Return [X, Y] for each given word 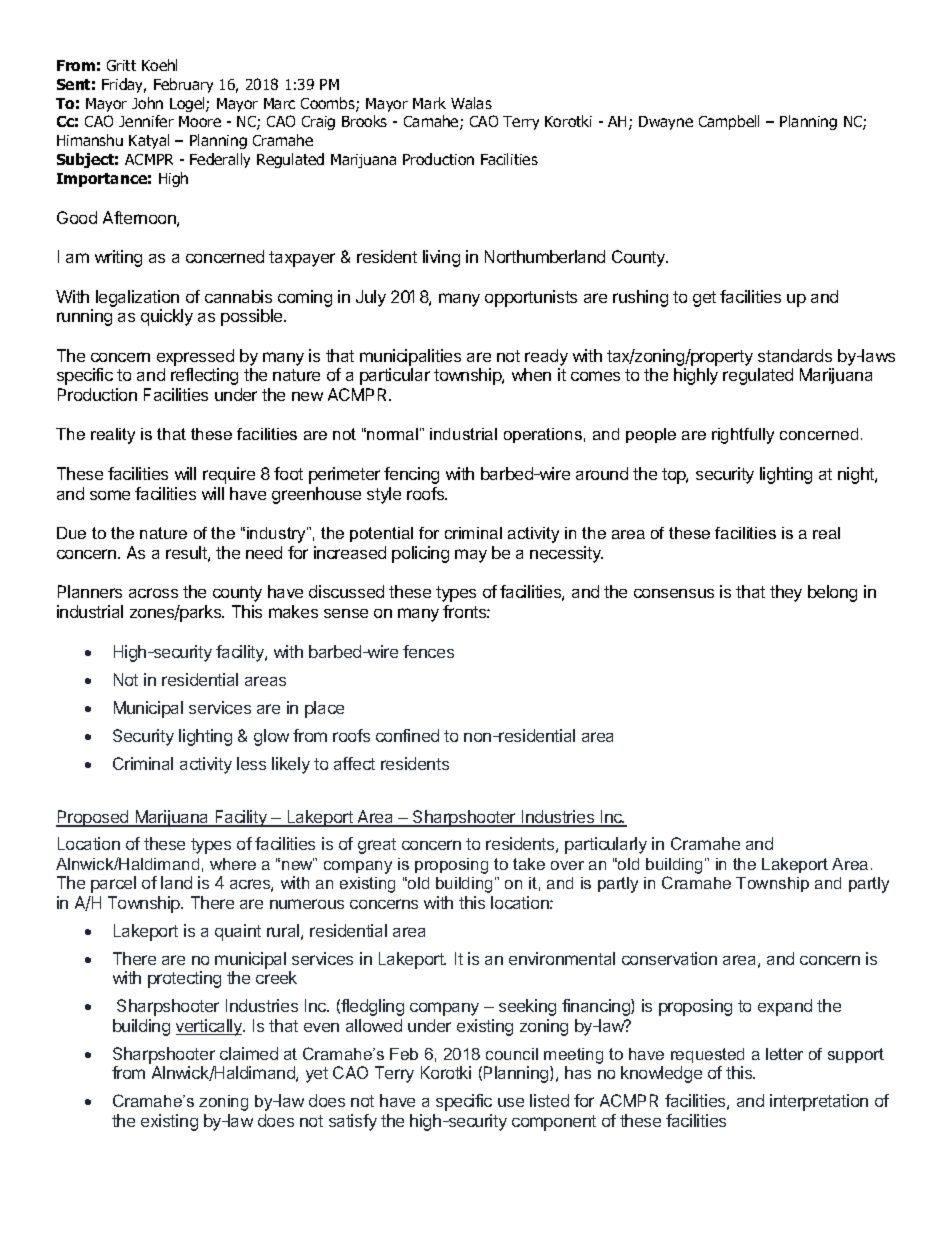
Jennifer [146, 121]
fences [428, 651]
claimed [249, 1053]
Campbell [729, 122]
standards [795, 355]
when [531, 374]
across [153, 593]
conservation [669, 958]
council [512, 1054]
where [233, 864]
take [529, 864]
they [786, 593]
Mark [429, 103]
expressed [195, 357]
